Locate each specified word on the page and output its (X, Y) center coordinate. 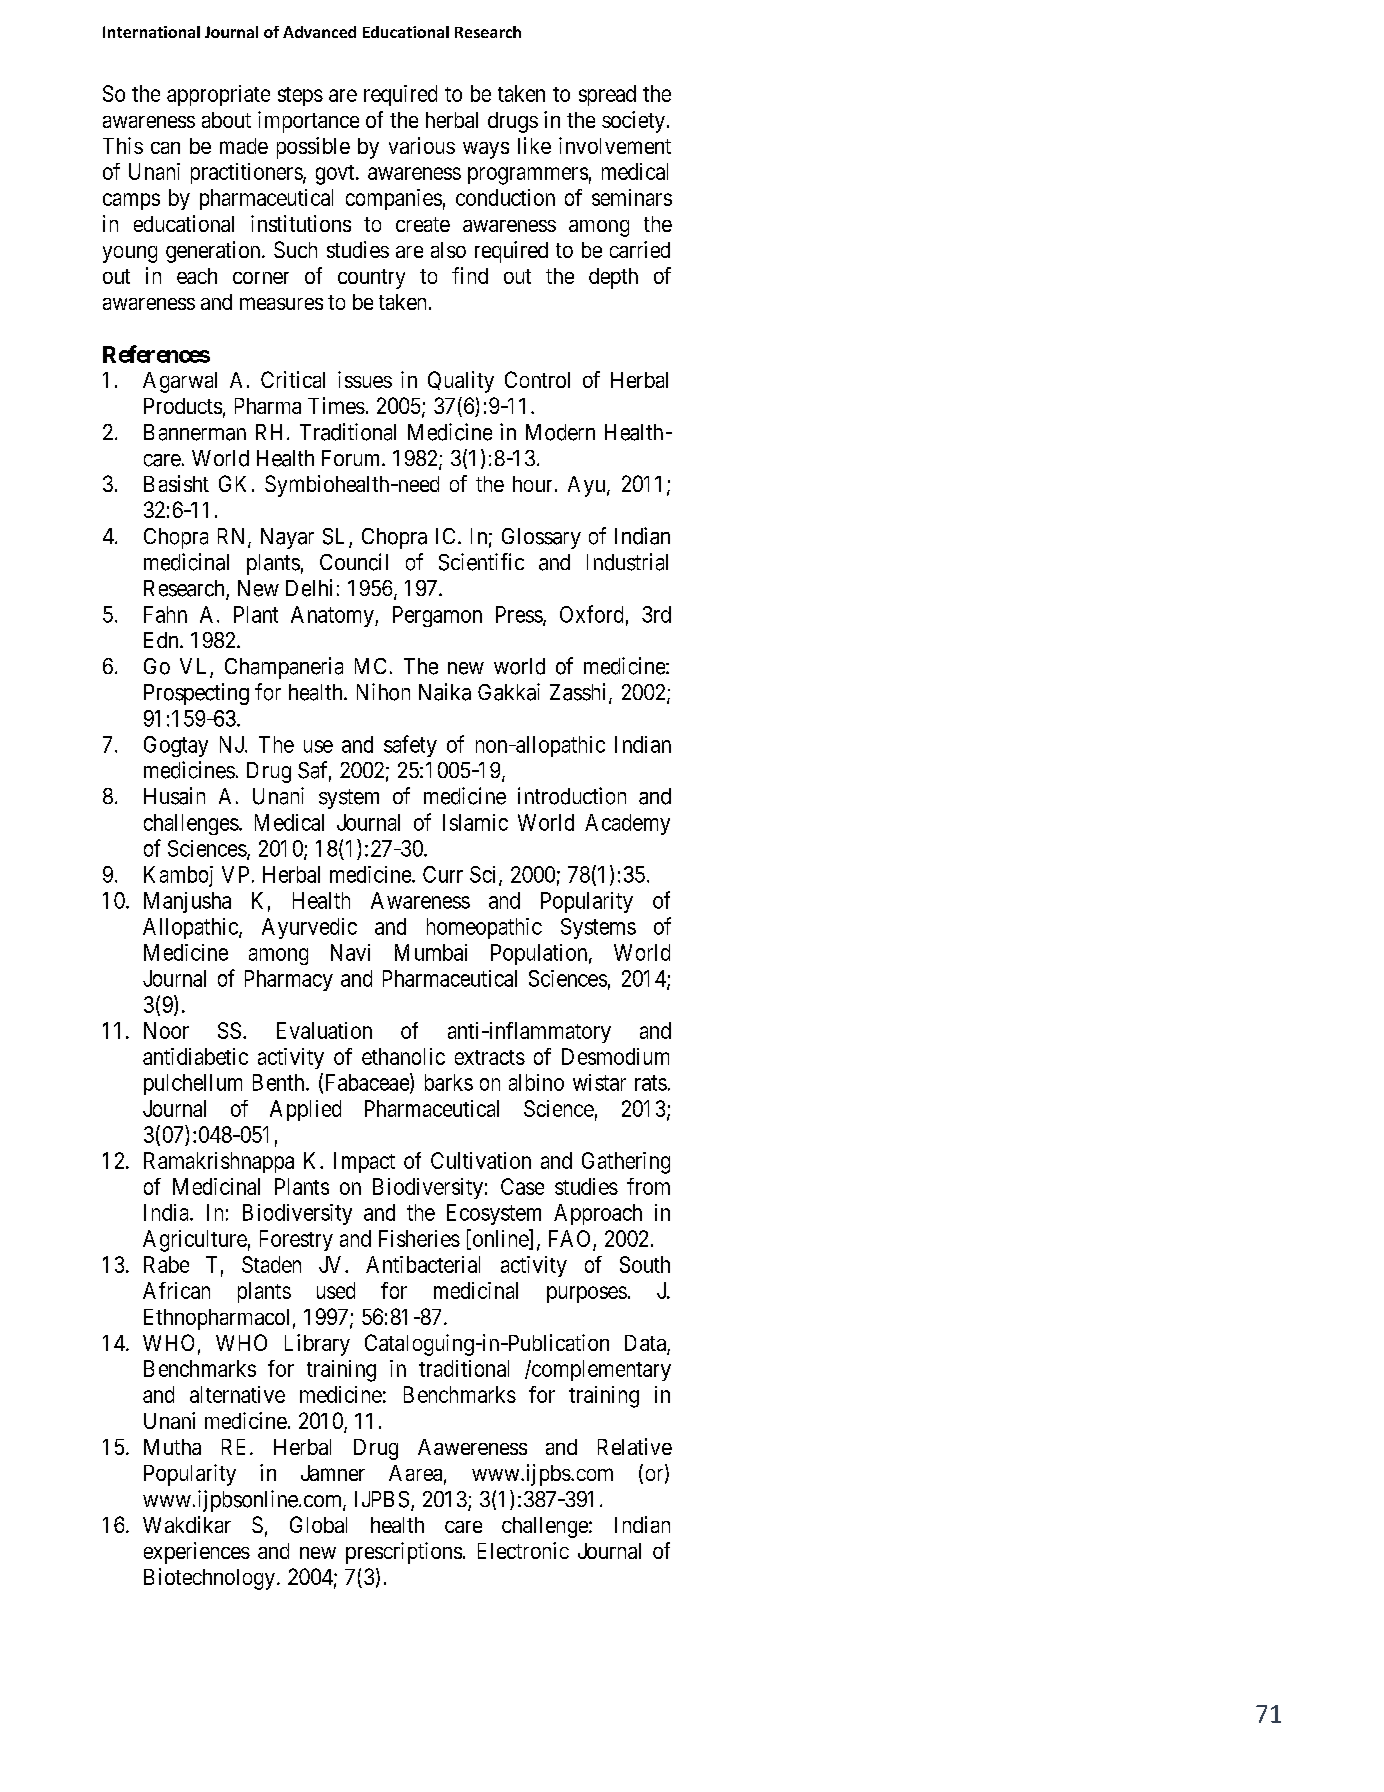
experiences (197, 1553)
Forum (352, 458)
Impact (364, 1162)
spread (607, 95)
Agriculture (195, 1241)
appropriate (218, 95)
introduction (572, 796)
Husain (174, 796)
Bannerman (195, 432)
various (422, 145)
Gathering (626, 1163)
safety (410, 746)
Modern (560, 432)
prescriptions (404, 1553)
